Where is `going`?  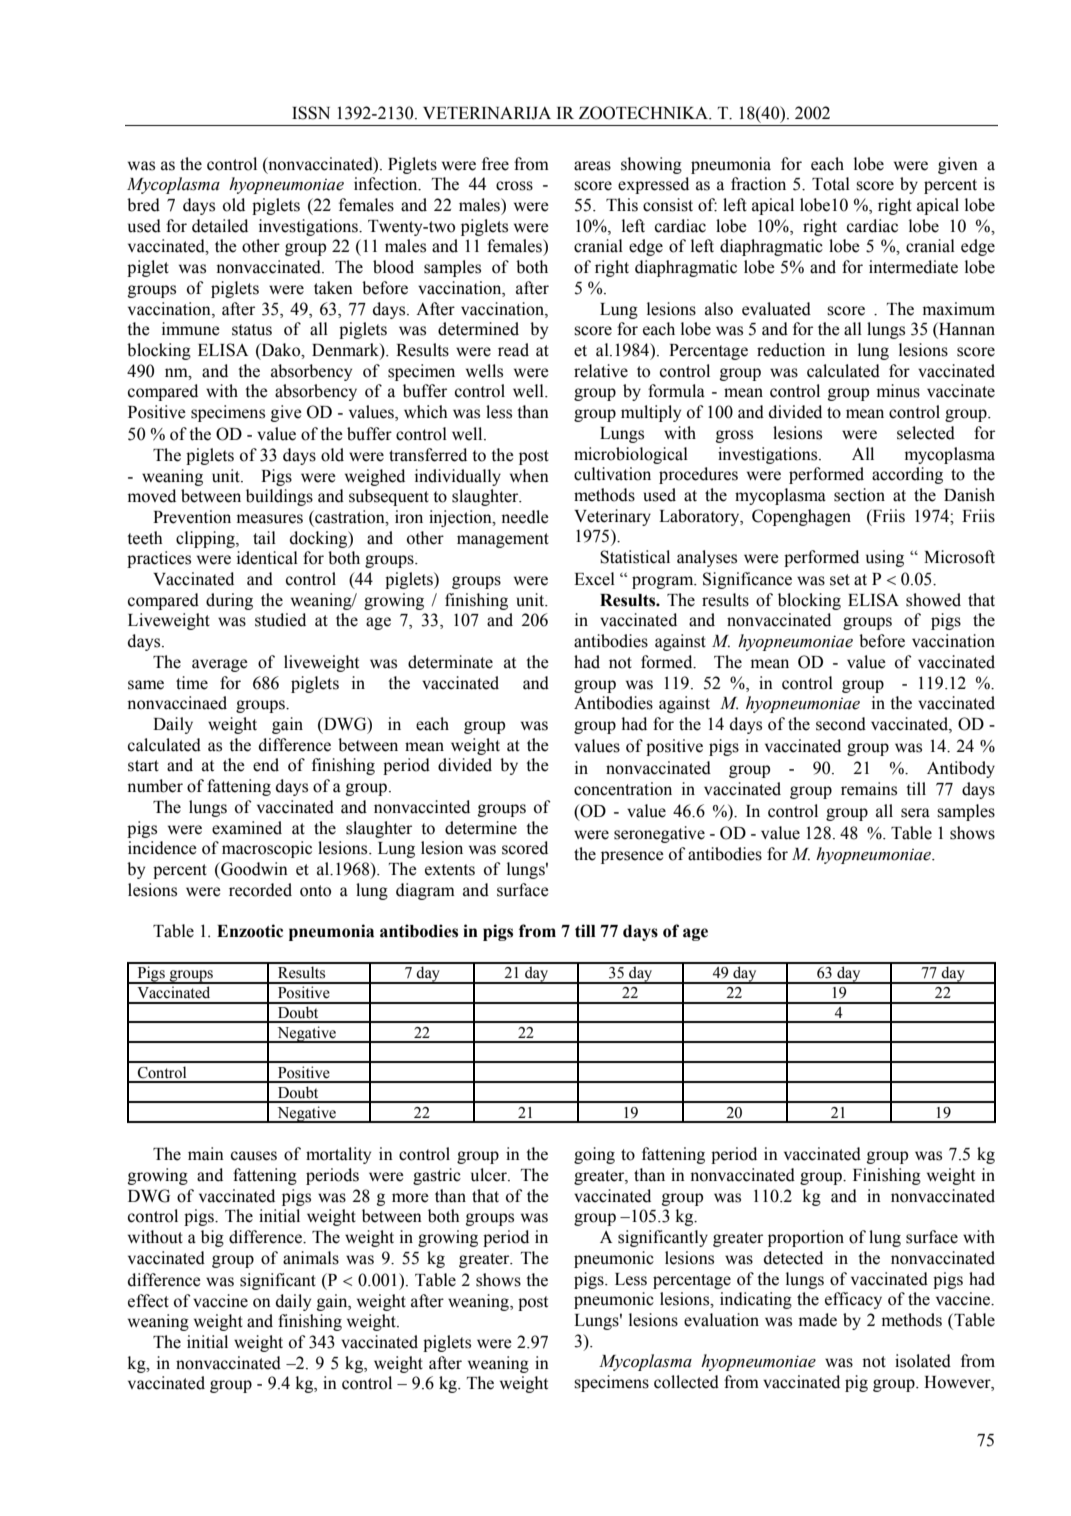 going is located at coordinates (594, 1155).
